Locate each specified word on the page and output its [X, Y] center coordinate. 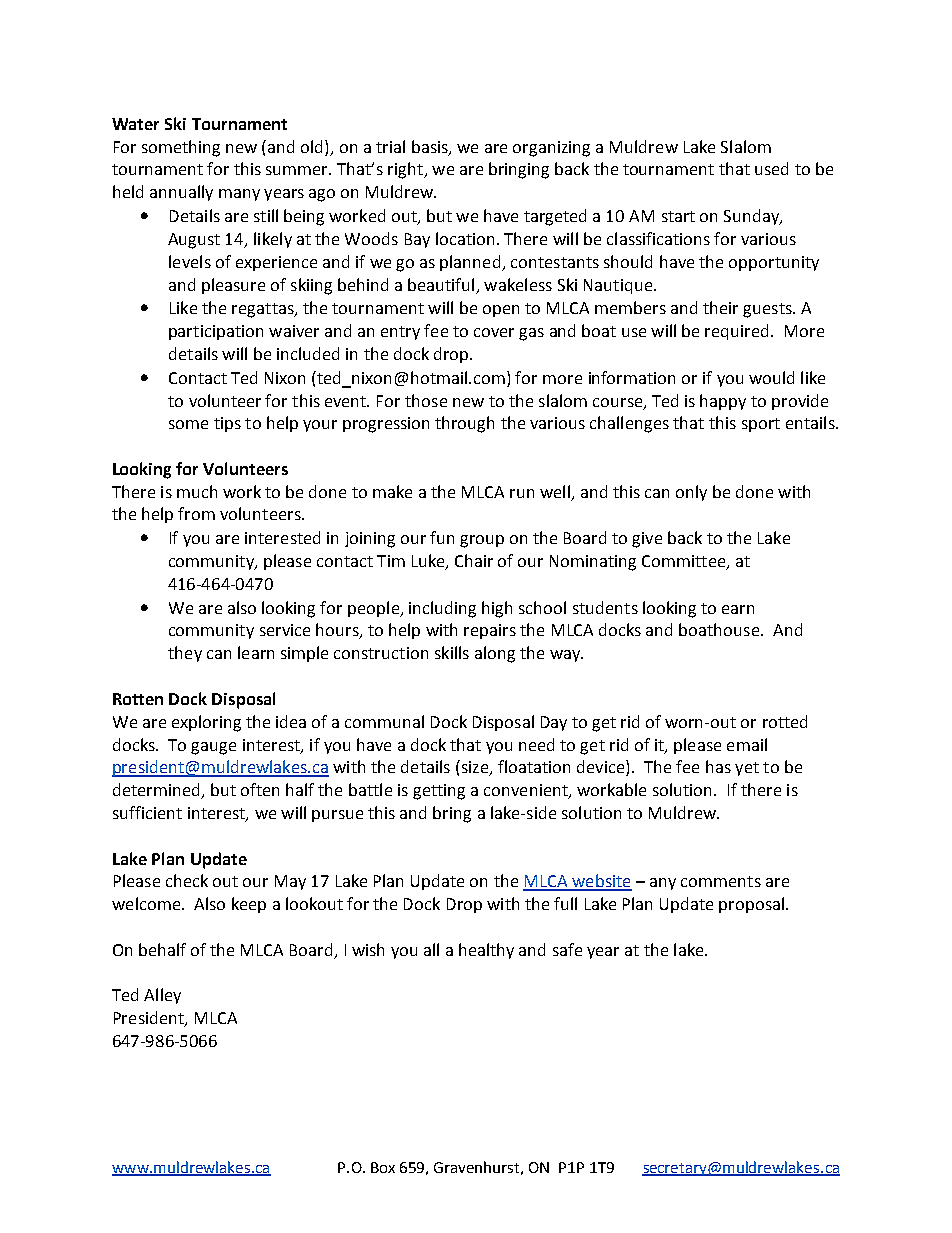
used [771, 168]
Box [383, 1167]
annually [181, 193]
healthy [486, 951]
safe [567, 949]
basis [431, 147]
